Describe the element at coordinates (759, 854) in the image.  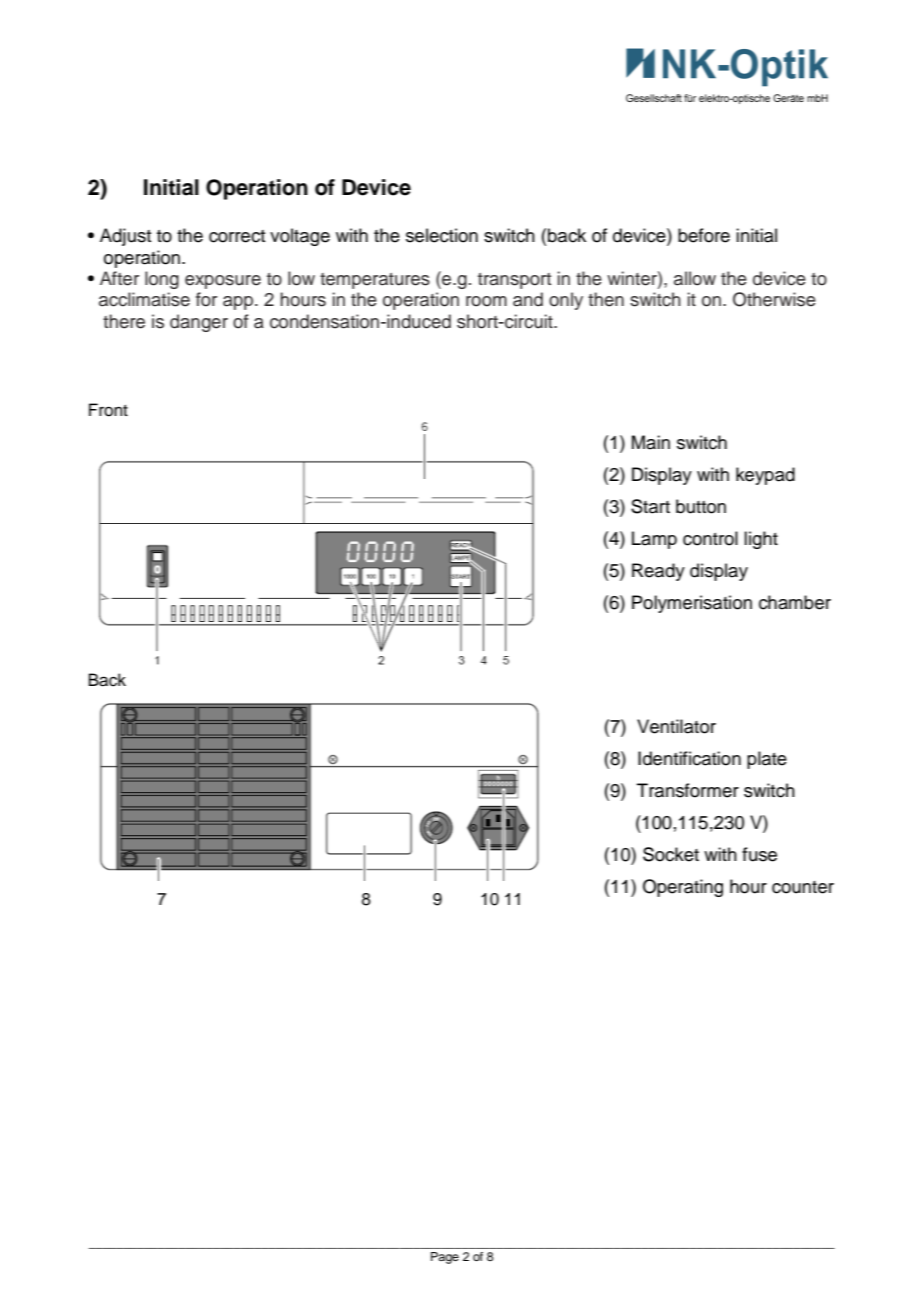
I see `fuse` at that location.
